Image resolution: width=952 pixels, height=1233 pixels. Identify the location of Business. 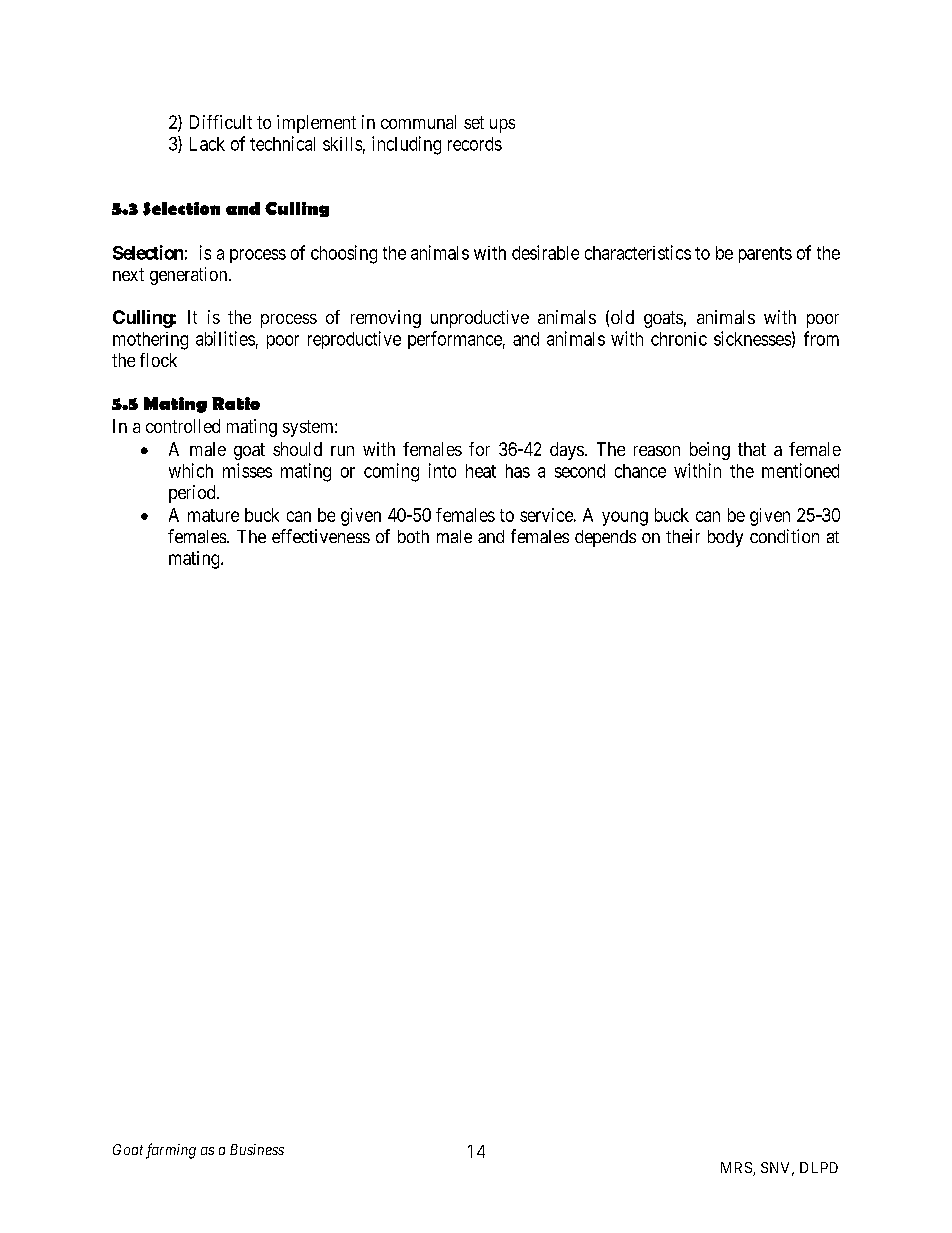
(257, 1149).
